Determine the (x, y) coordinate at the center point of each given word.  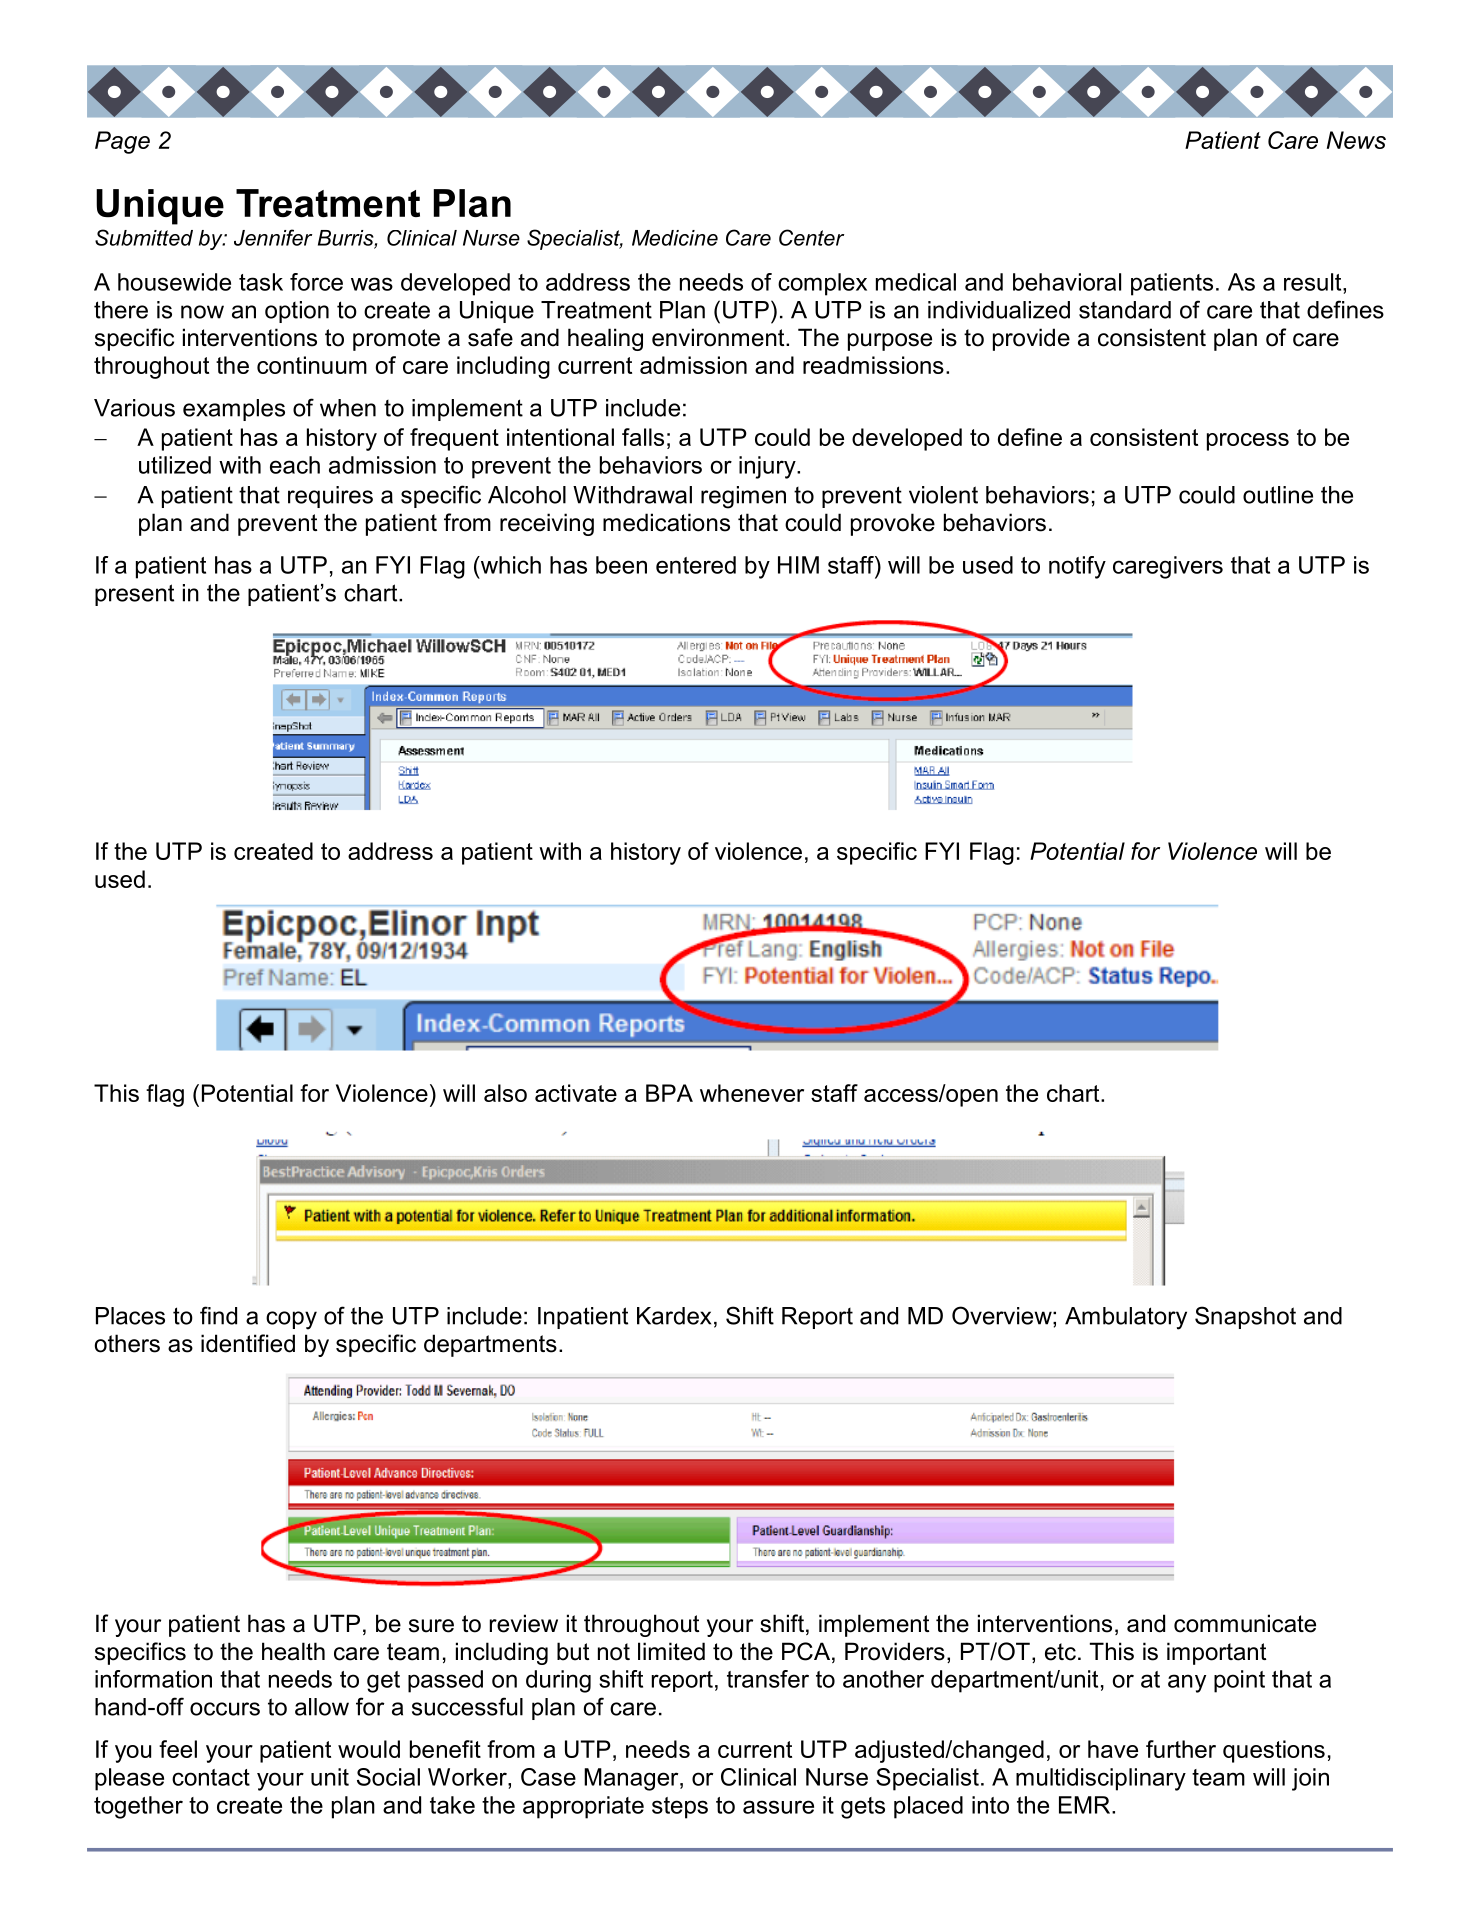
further (1181, 1749)
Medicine (675, 238)
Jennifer (273, 237)
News (1356, 140)
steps (680, 1808)
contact (211, 1777)
